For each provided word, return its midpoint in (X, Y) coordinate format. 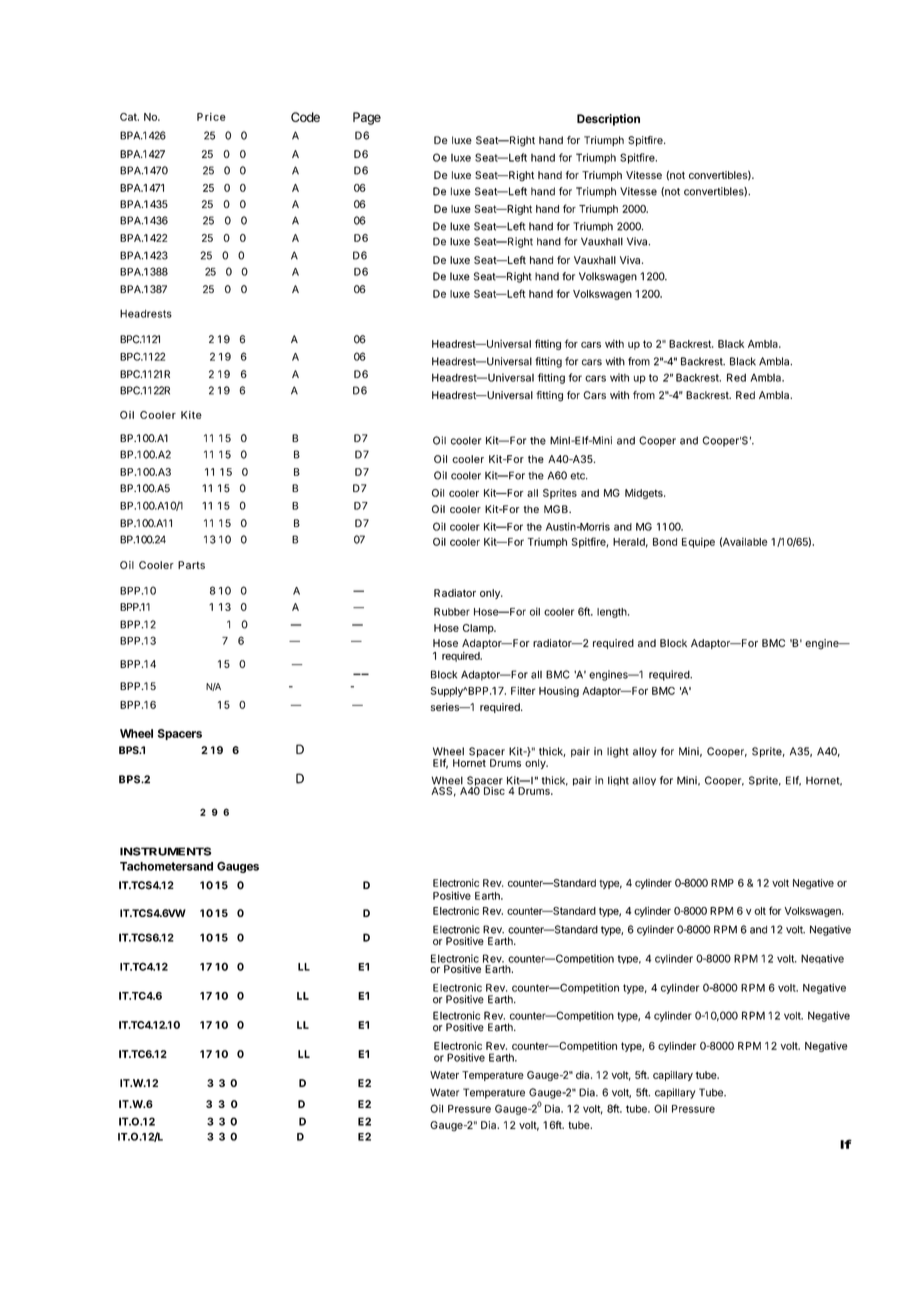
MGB (557, 509)
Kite (191, 415)
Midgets (645, 494)
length (613, 613)
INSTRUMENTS (165, 851)
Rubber (452, 612)
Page (367, 118)
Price (211, 117)
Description (608, 120)
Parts (191, 565)
